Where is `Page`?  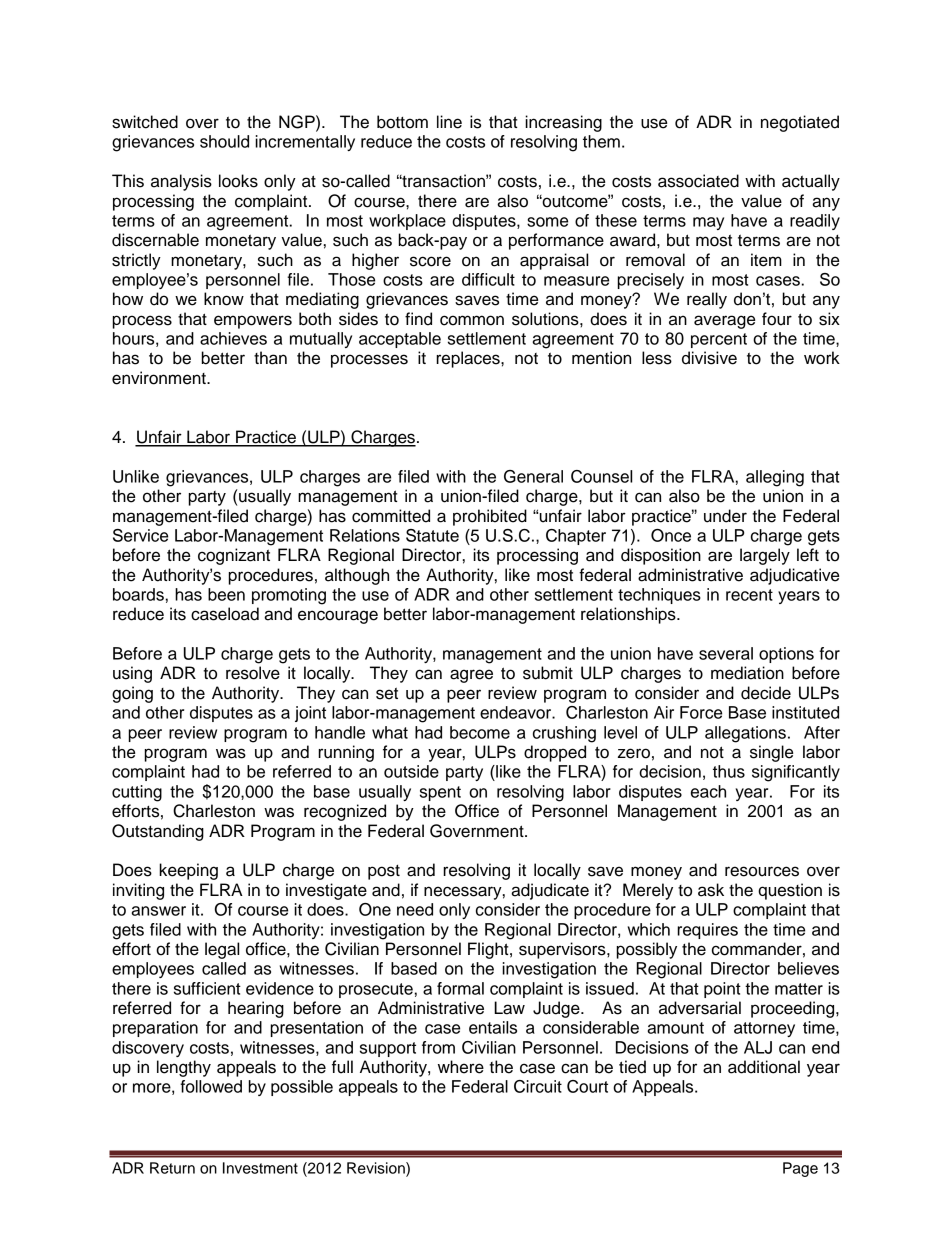 Page is located at coordinates (800, 1169).
